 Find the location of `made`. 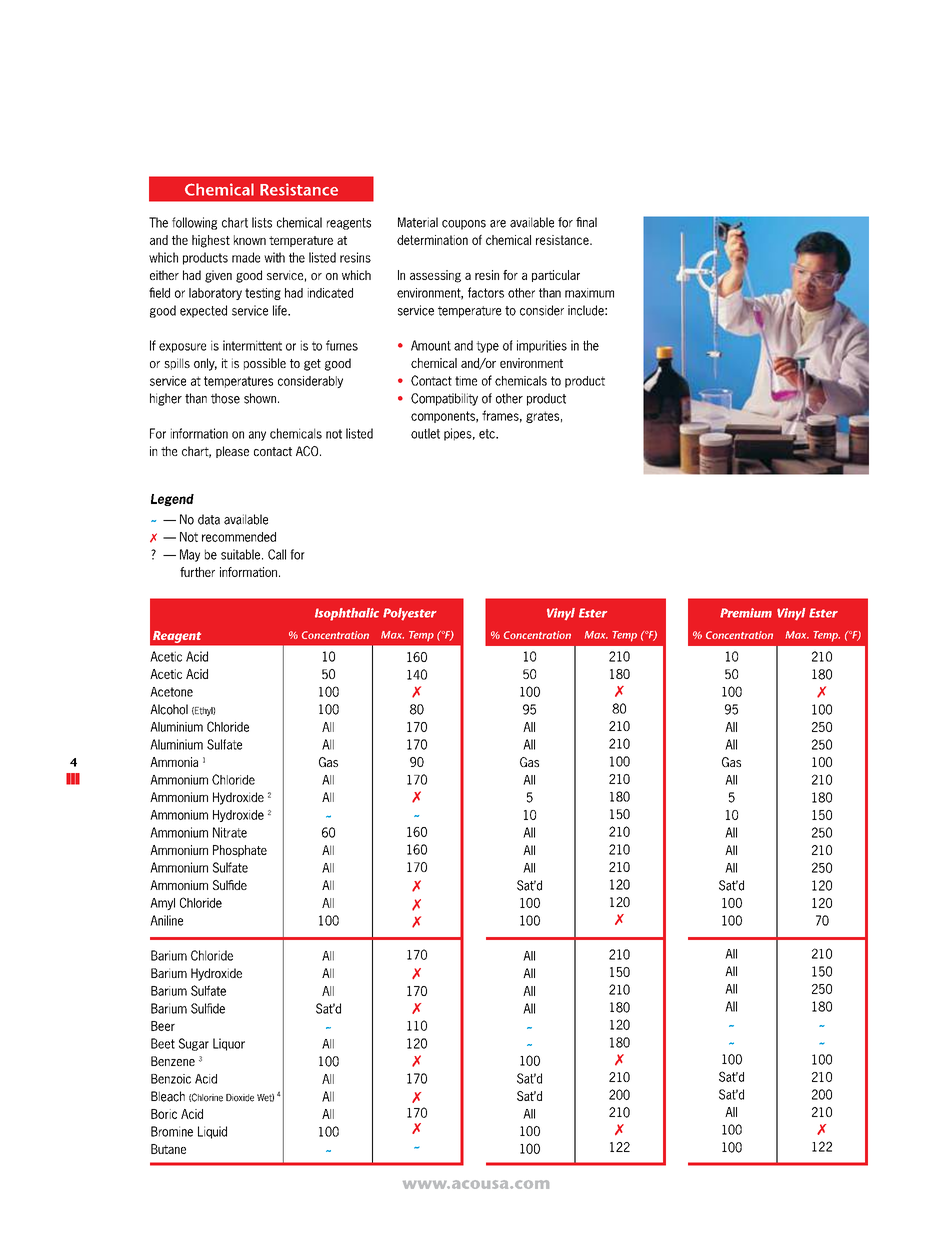

made is located at coordinates (246, 257).
